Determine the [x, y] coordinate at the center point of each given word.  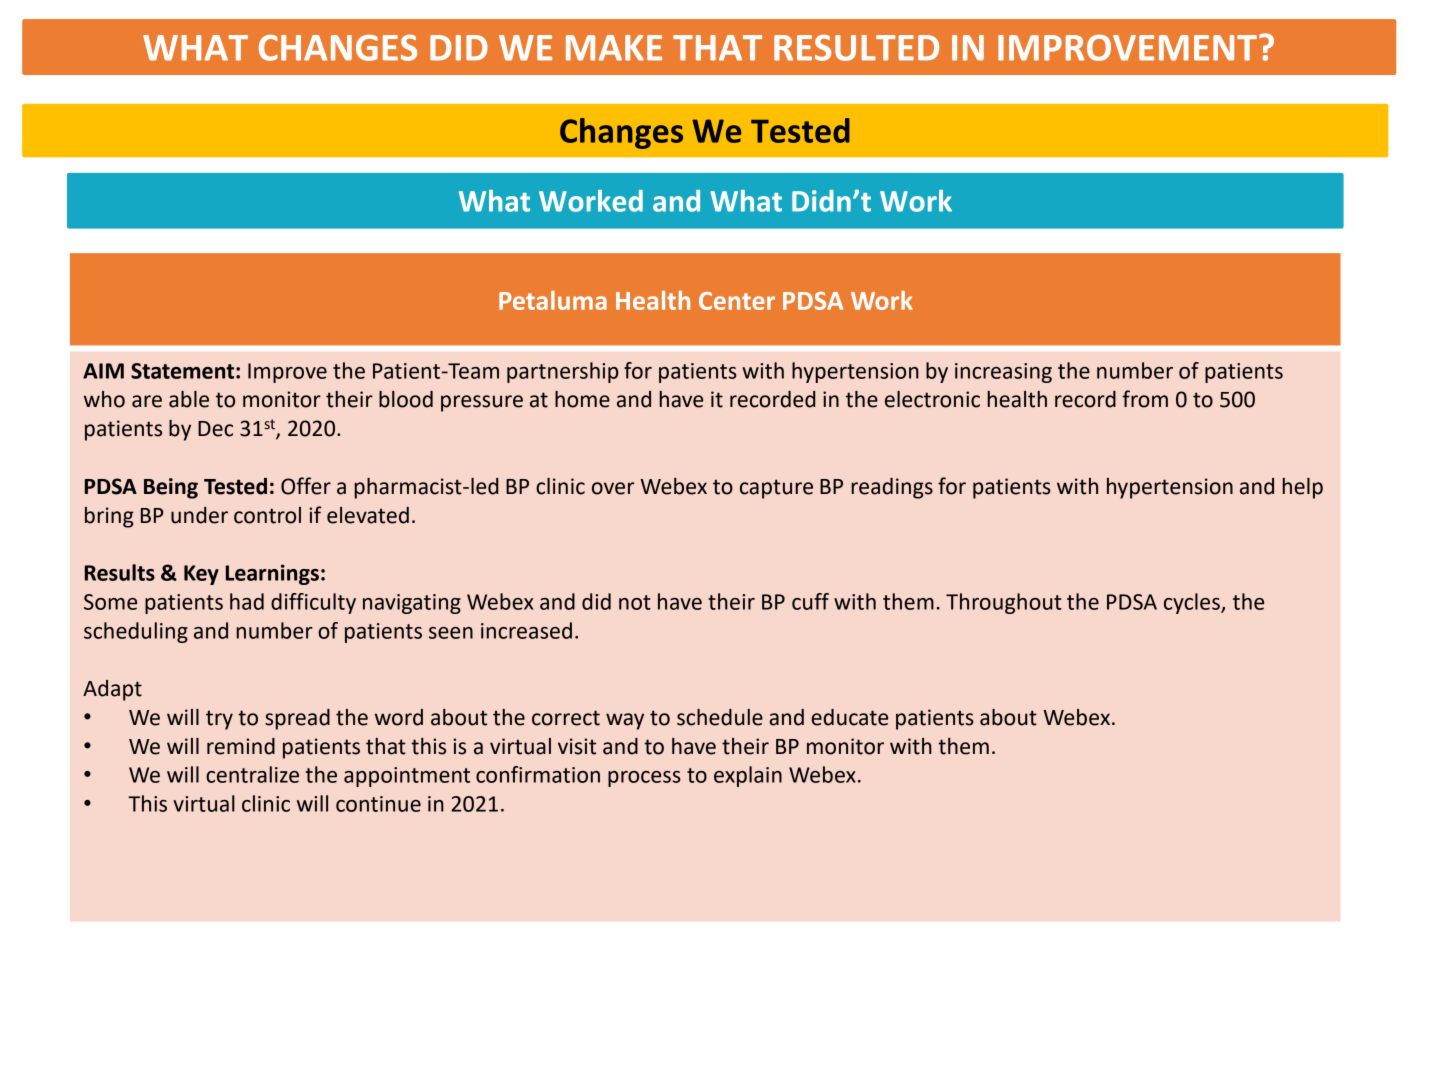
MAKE [614, 48]
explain [748, 776]
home [582, 399]
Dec [215, 429]
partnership [562, 372]
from [1145, 399]
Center [737, 301]
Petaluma [553, 300]
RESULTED [856, 48]
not [635, 602]
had [247, 601]
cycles [1193, 603]
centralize [252, 774]
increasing [1003, 373]
